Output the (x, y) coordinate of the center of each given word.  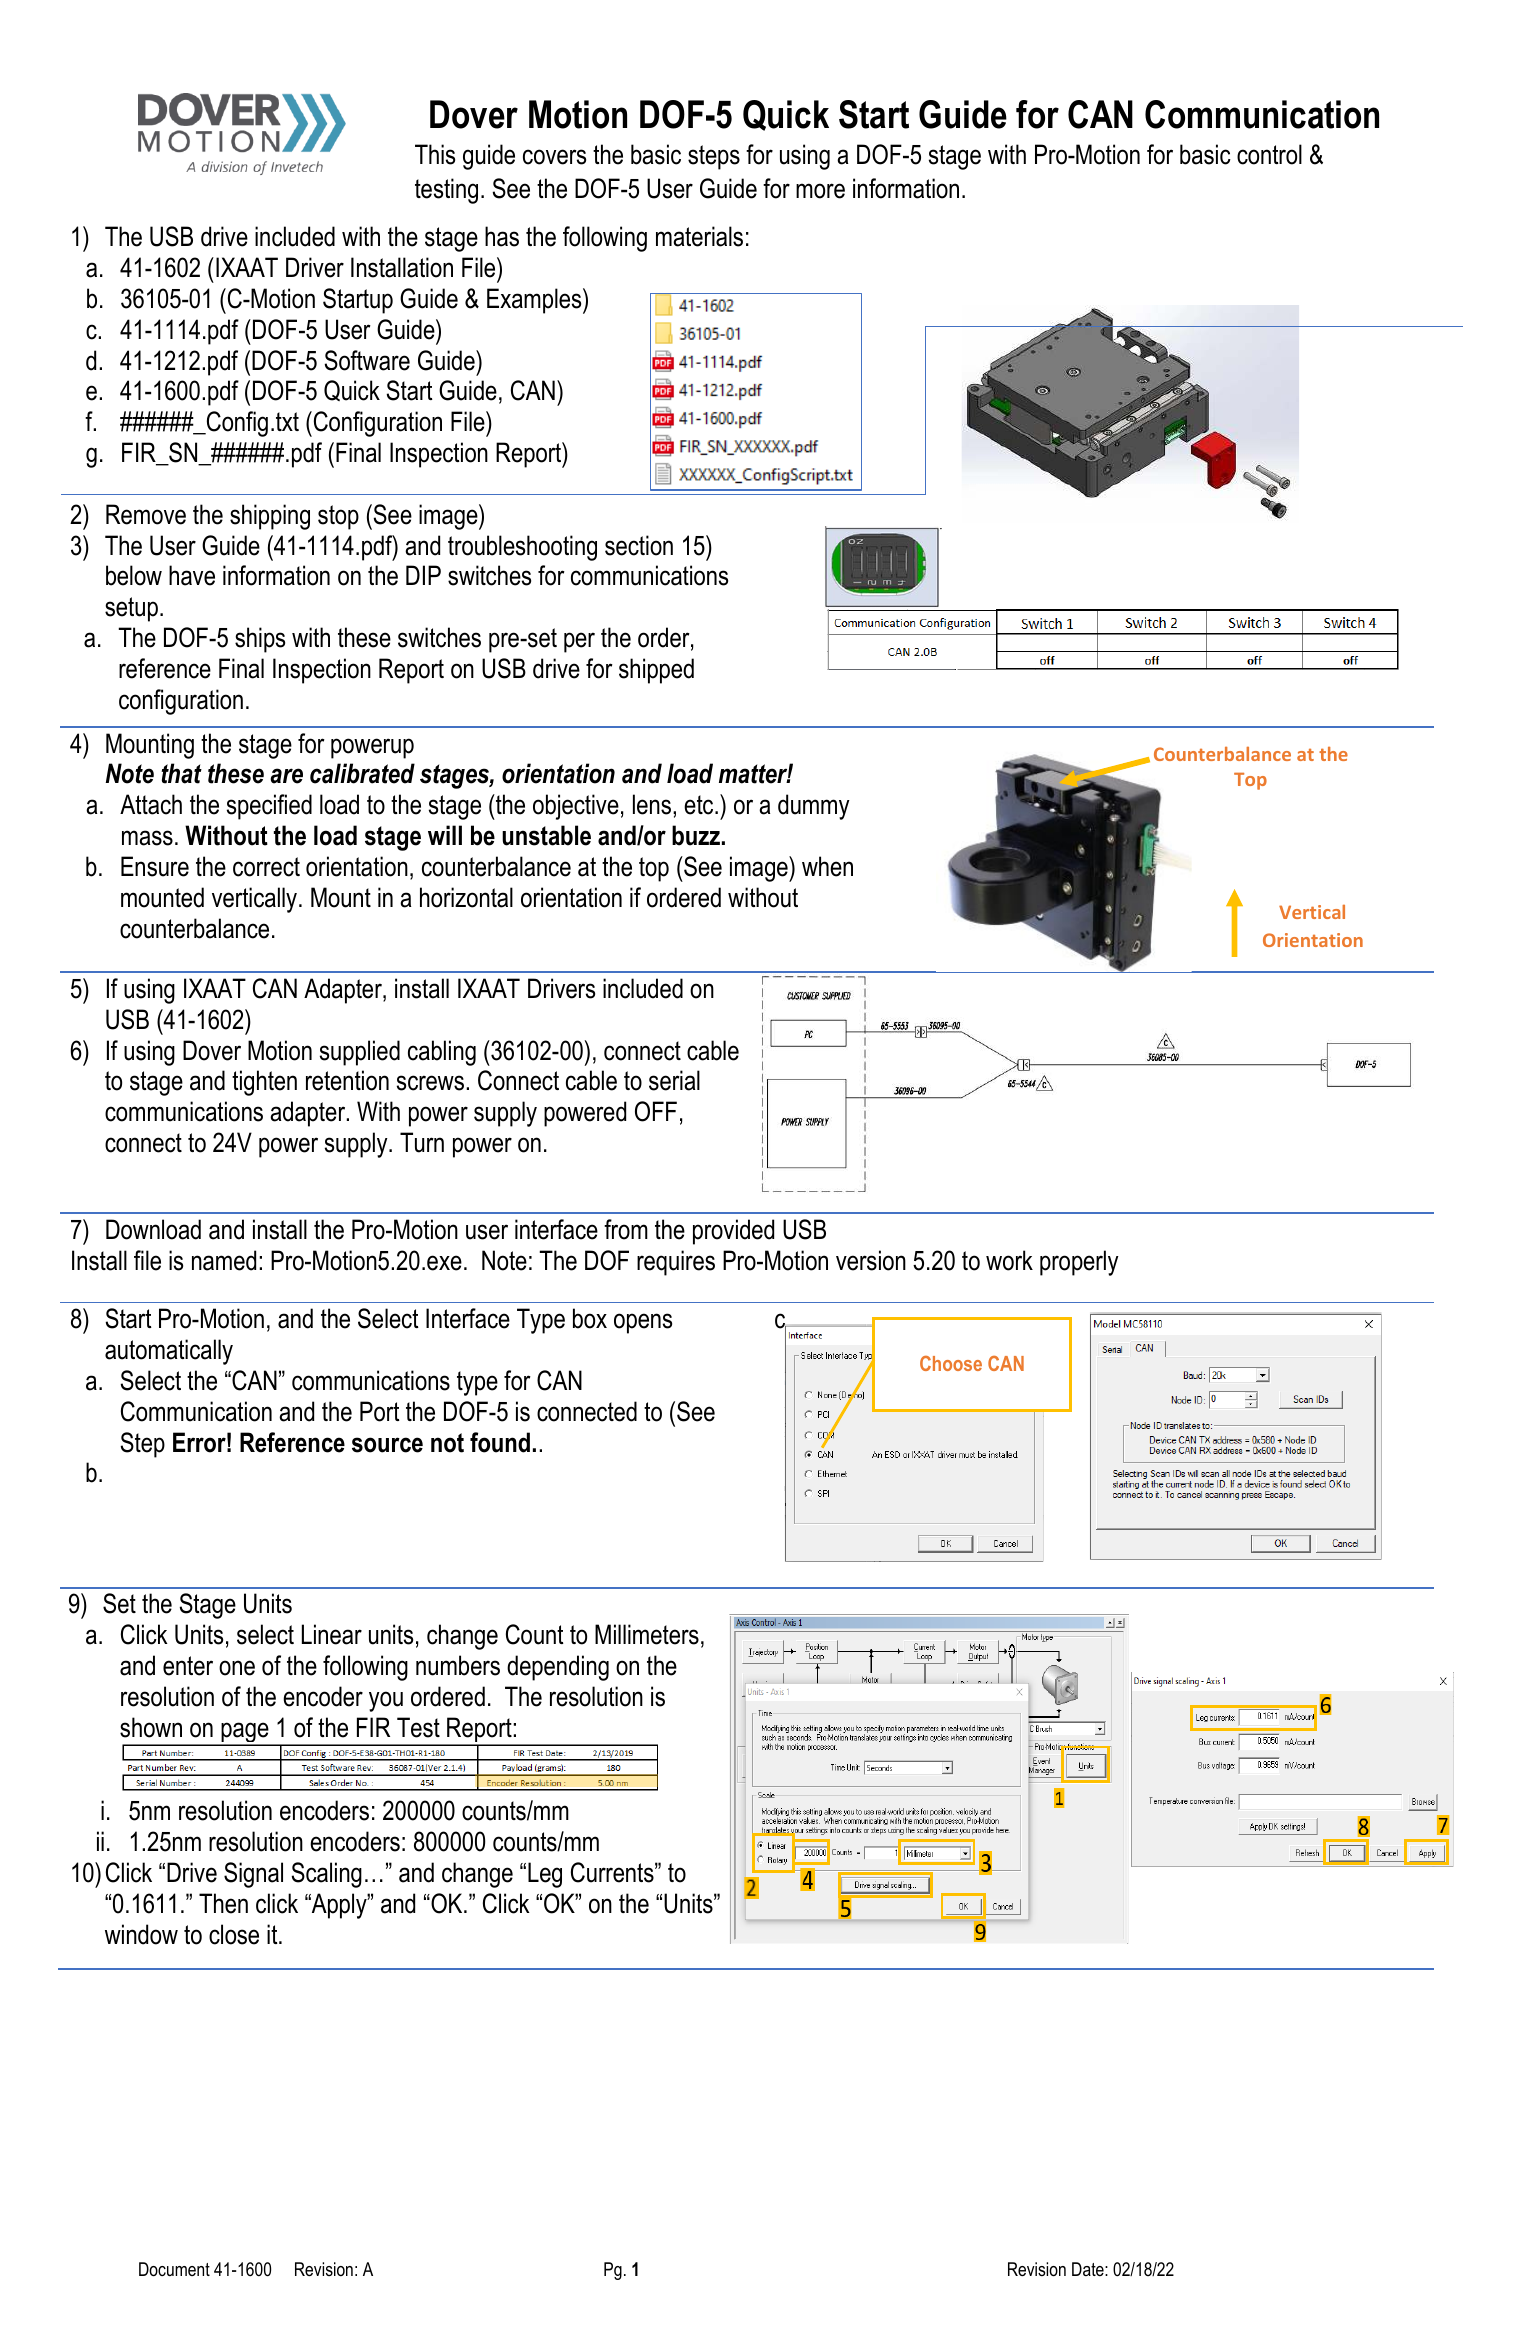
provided (733, 1232)
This (435, 154)
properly (1079, 1263)
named (224, 1260)
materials (699, 236)
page (245, 1733)
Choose (951, 1363)
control (1269, 154)
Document (174, 2269)
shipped (656, 671)
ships (260, 640)
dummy (814, 807)
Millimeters (647, 1634)
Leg (545, 1875)
